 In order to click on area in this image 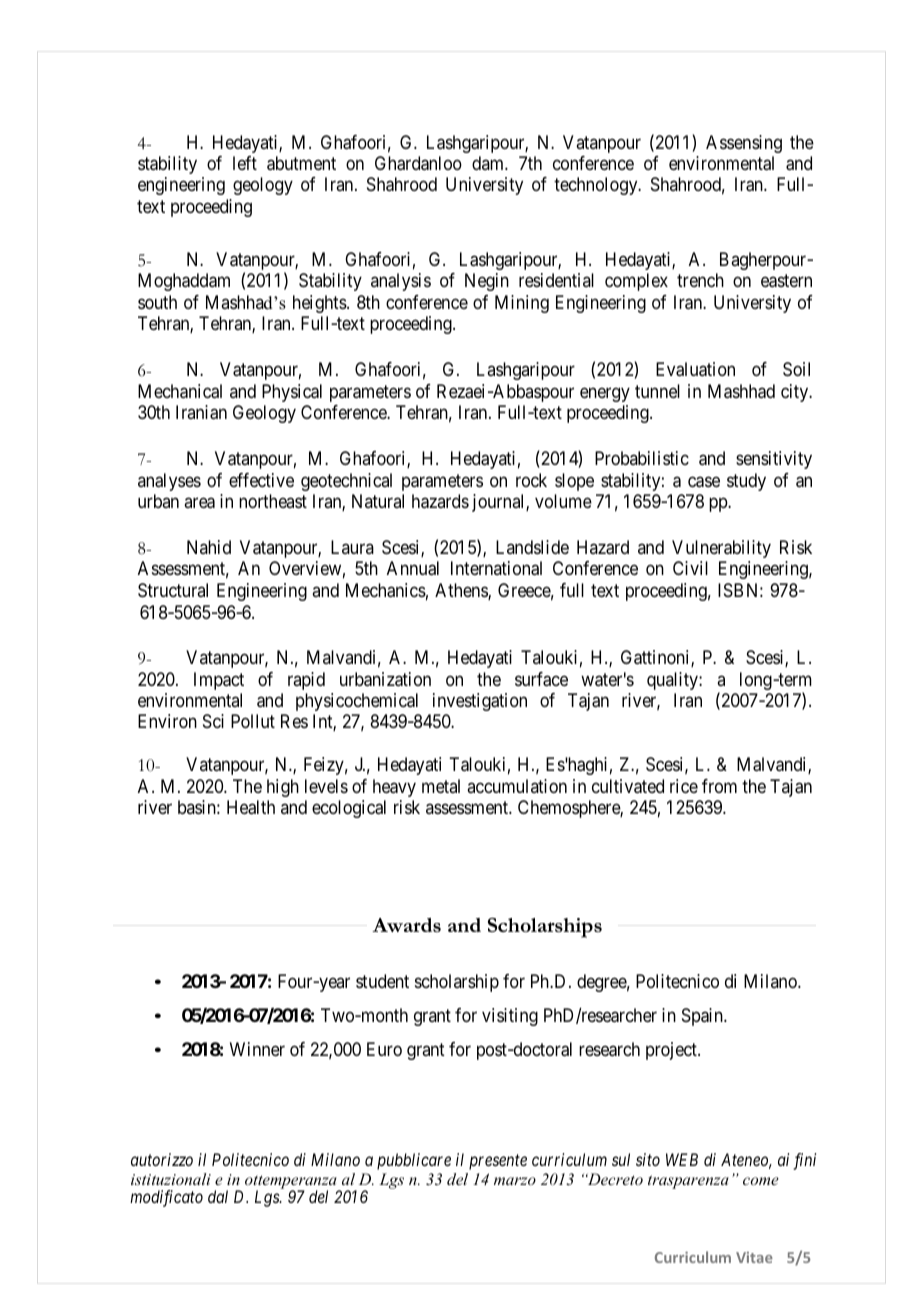, I will do `click(199, 503)`.
